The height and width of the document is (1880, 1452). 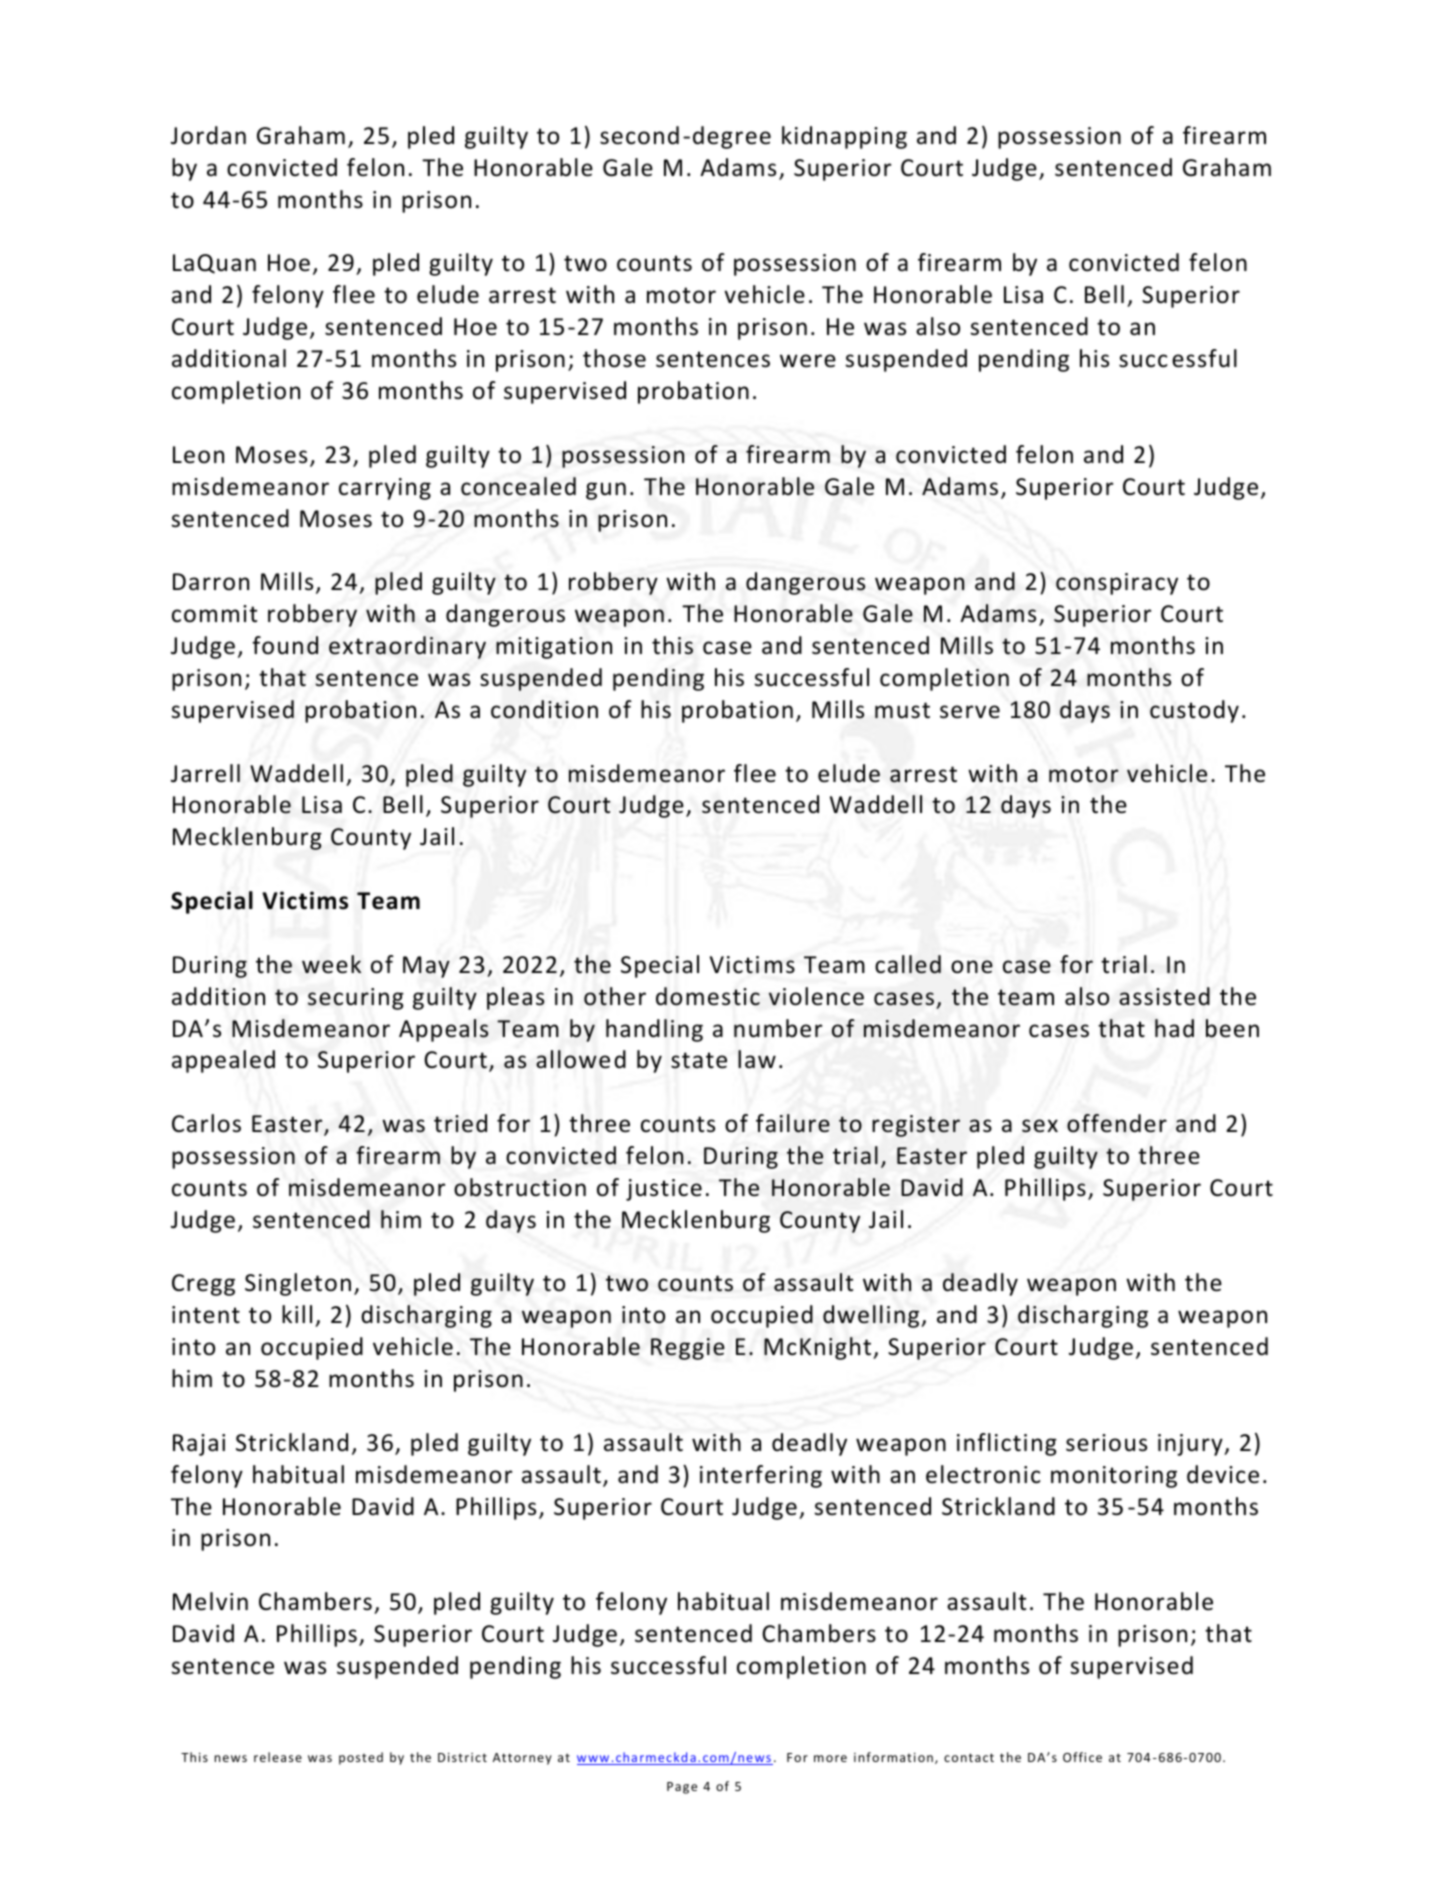 I want to click on custody, so click(x=1194, y=711).
